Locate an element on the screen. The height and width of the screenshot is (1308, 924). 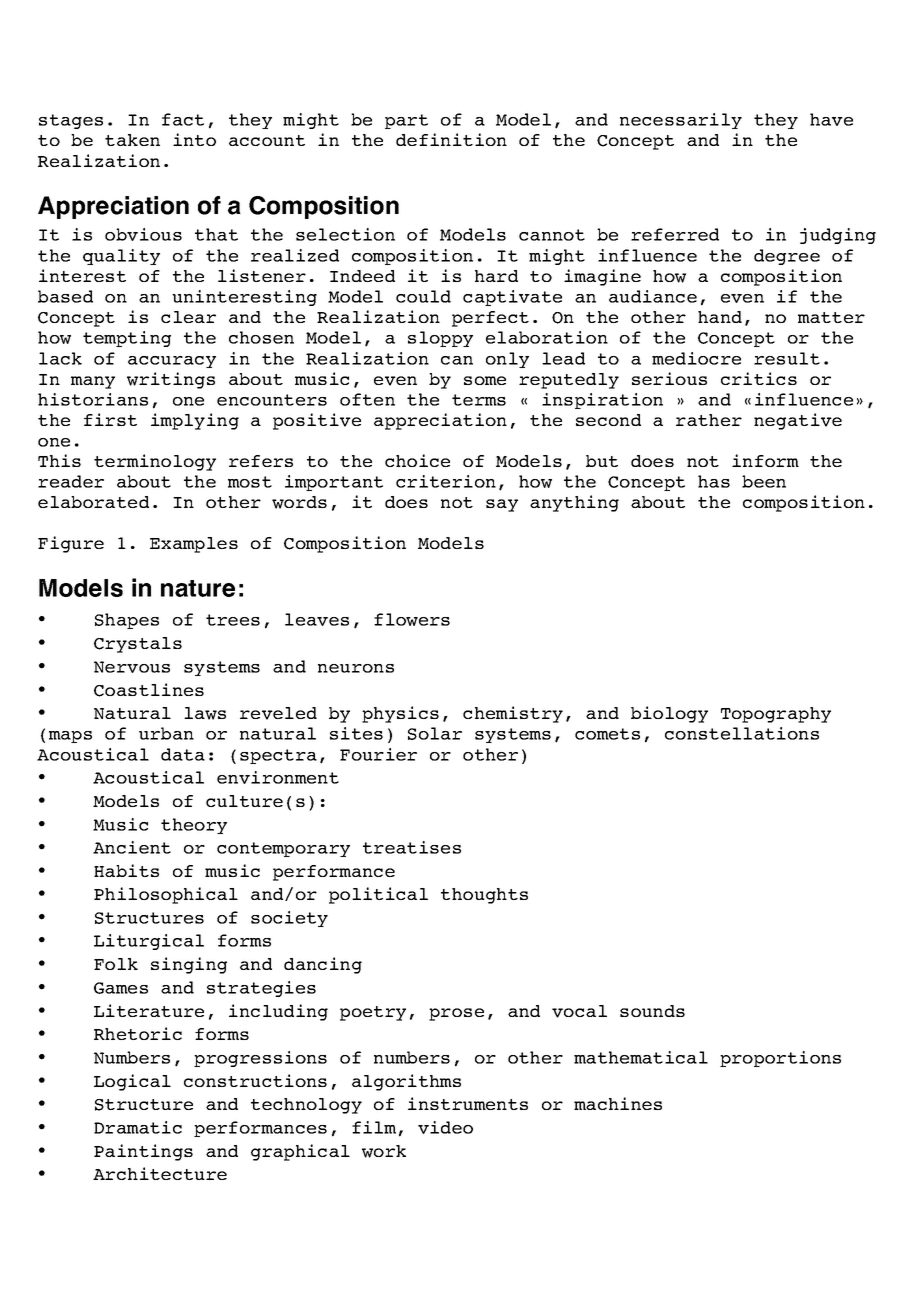
flowers is located at coordinates (412, 619).
